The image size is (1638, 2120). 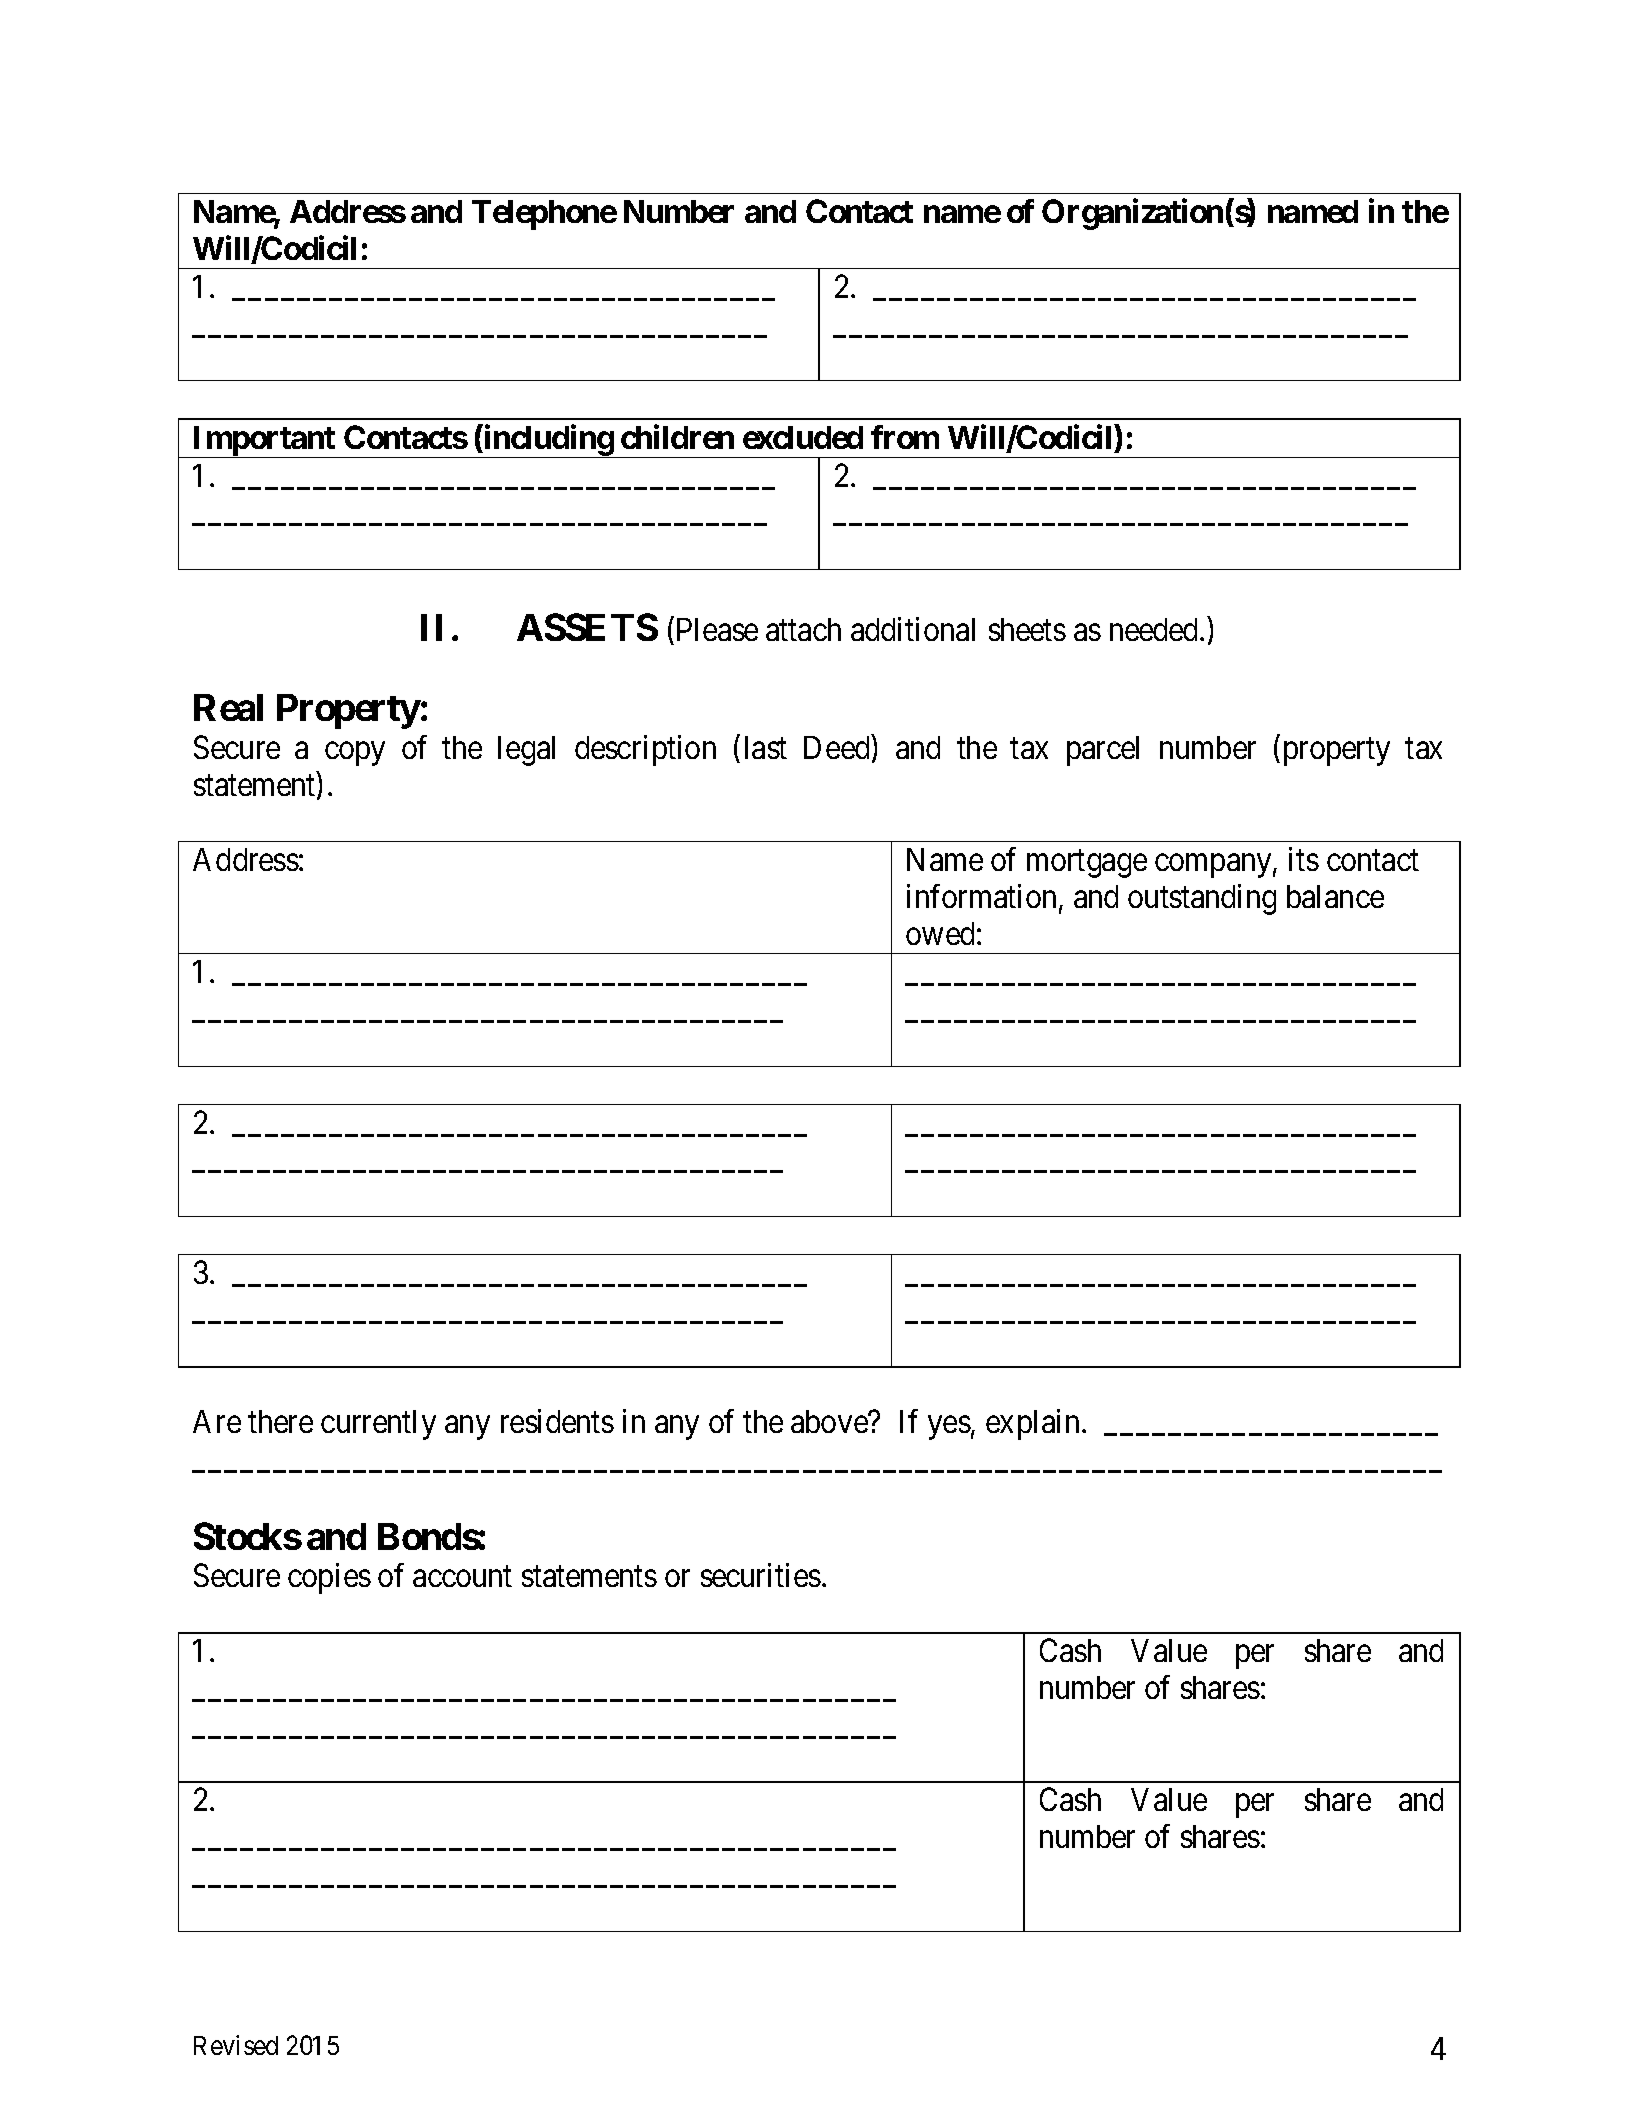 I want to click on Revised, so click(x=236, y=2045).
